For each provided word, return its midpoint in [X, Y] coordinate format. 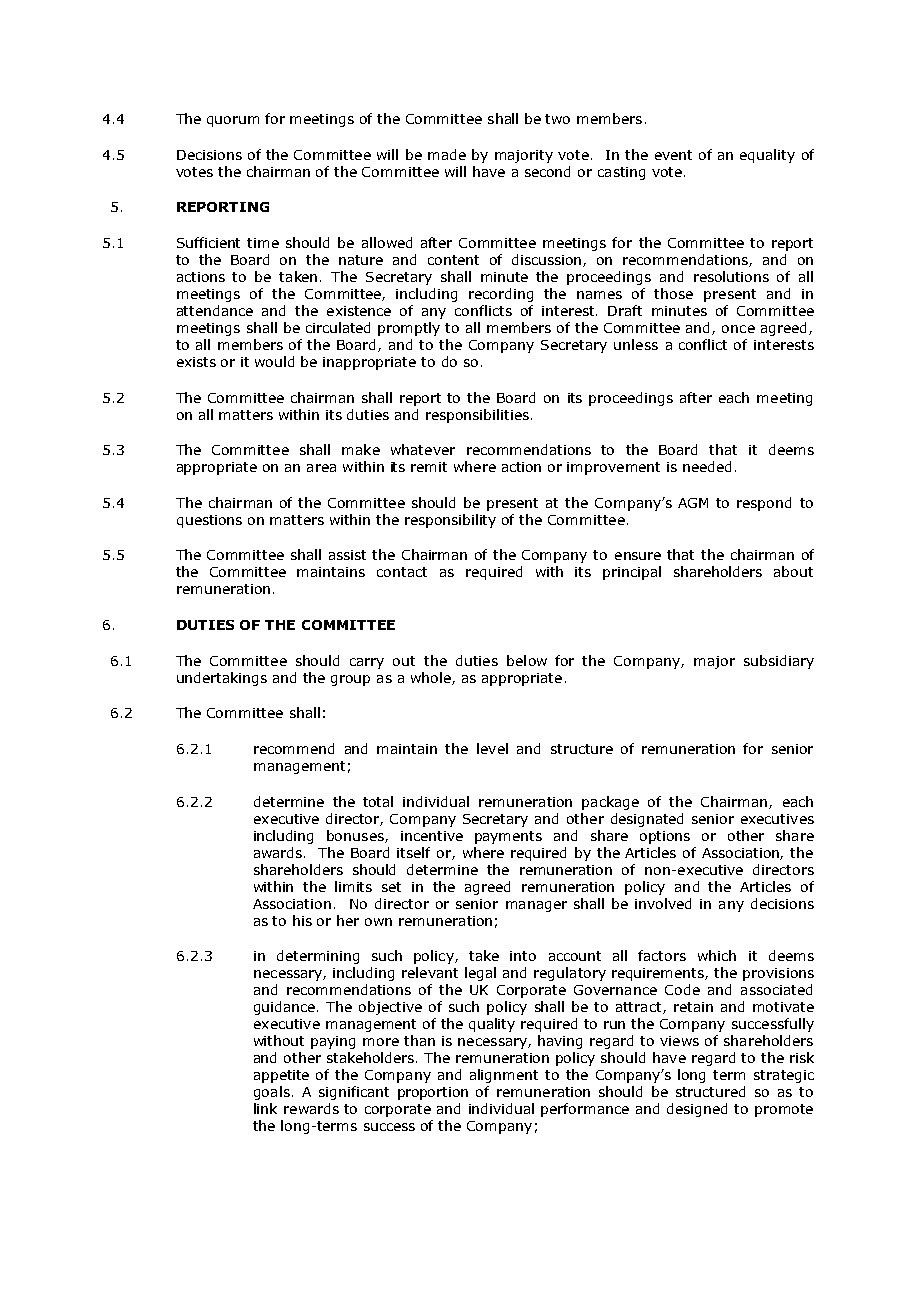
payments [508, 837]
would [274, 361]
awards [279, 852]
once [738, 329]
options [665, 837]
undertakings [222, 679]
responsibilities [477, 416]
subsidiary [779, 662]
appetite [281, 1076]
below [527, 660]
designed [697, 1110]
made [447, 154]
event [673, 155]
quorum [233, 121]
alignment [504, 1076]
